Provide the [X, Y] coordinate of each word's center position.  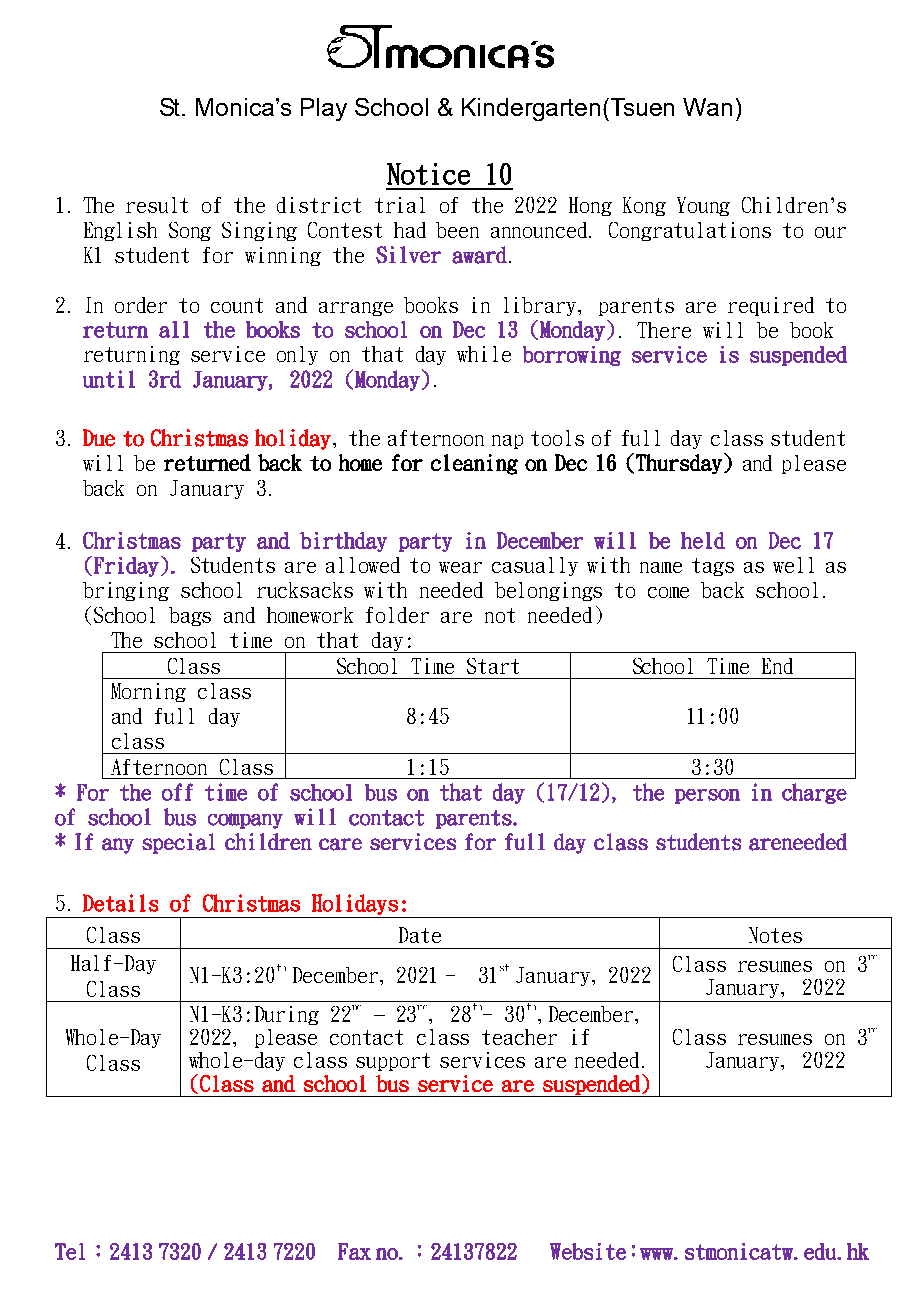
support [393, 1062]
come [668, 592]
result [157, 205]
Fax [354, 1251]
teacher [519, 1037]
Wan [707, 107]
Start [493, 666]
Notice [428, 174]
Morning [148, 692]
